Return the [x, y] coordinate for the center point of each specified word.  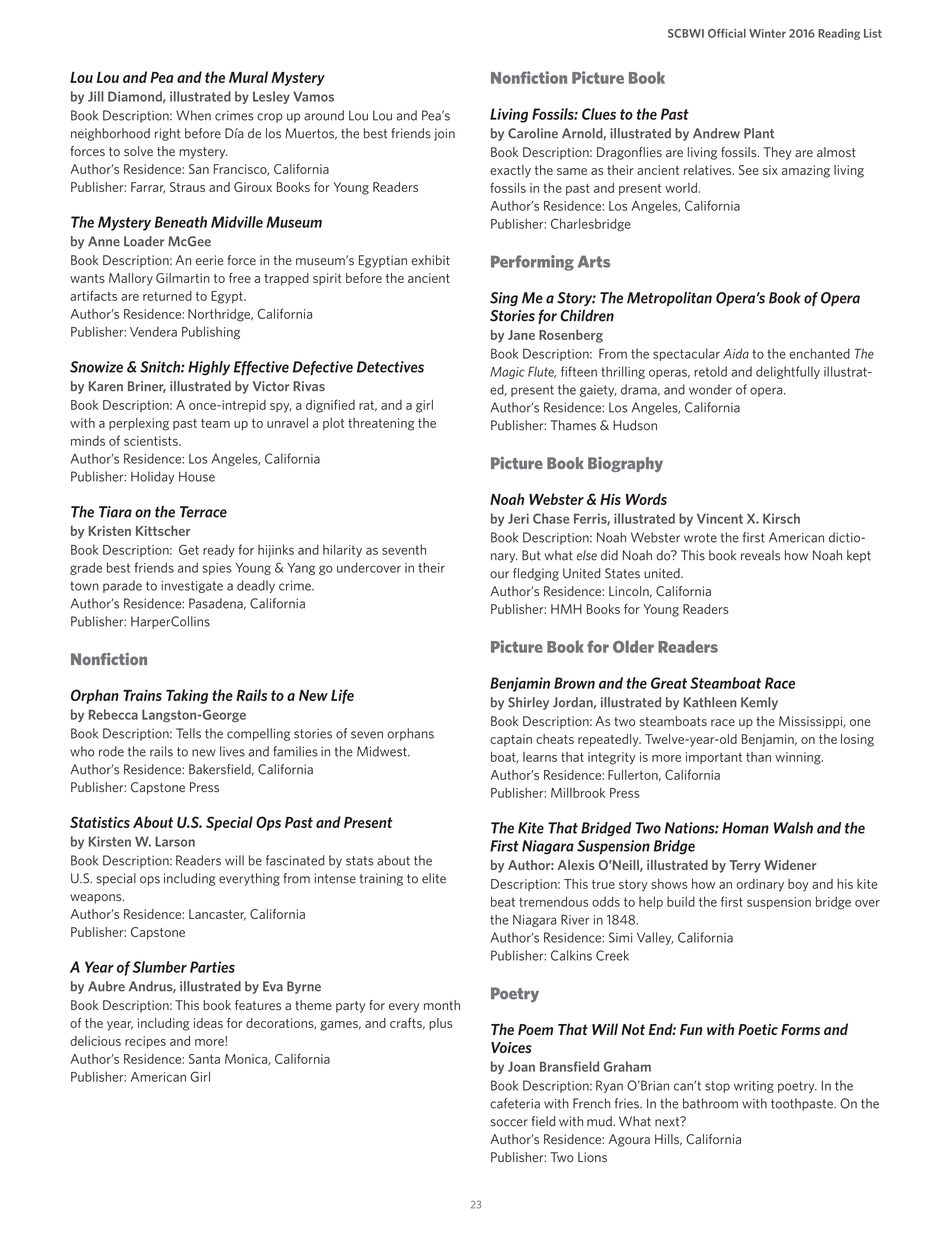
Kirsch [781, 518]
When [193, 115]
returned [167, 296]
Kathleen [710, 702]
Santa [204, 1059]
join [444, 134]
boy [798, 885]
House [197, 476]
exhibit [430, 260]
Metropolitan [669, 299]
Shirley [528, 703]
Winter [767, 33]
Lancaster [217, 915]
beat [503, 901]
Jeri [518, 518]
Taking [187, 696]
